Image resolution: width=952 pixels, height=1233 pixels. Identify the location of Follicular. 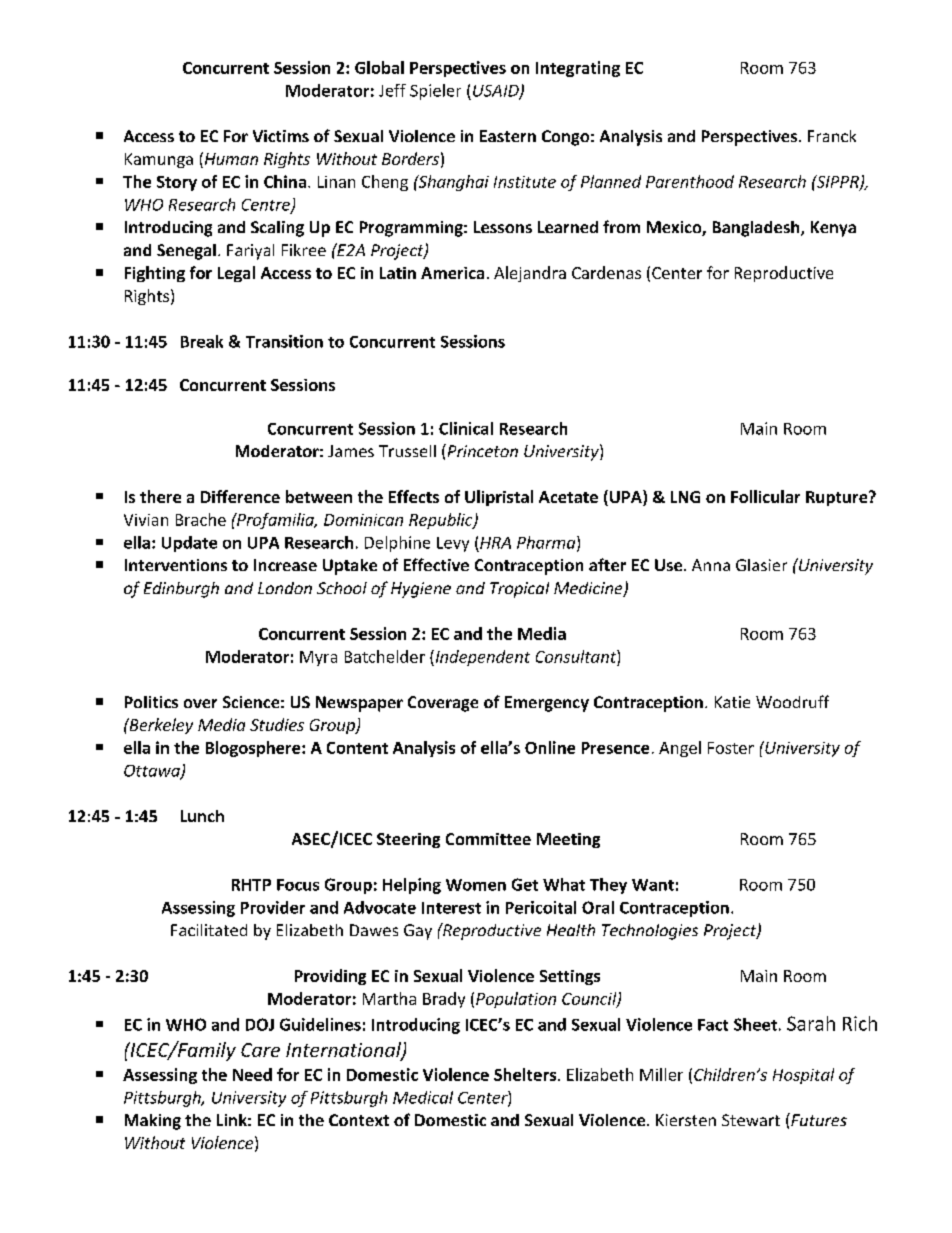
(765, 496).
